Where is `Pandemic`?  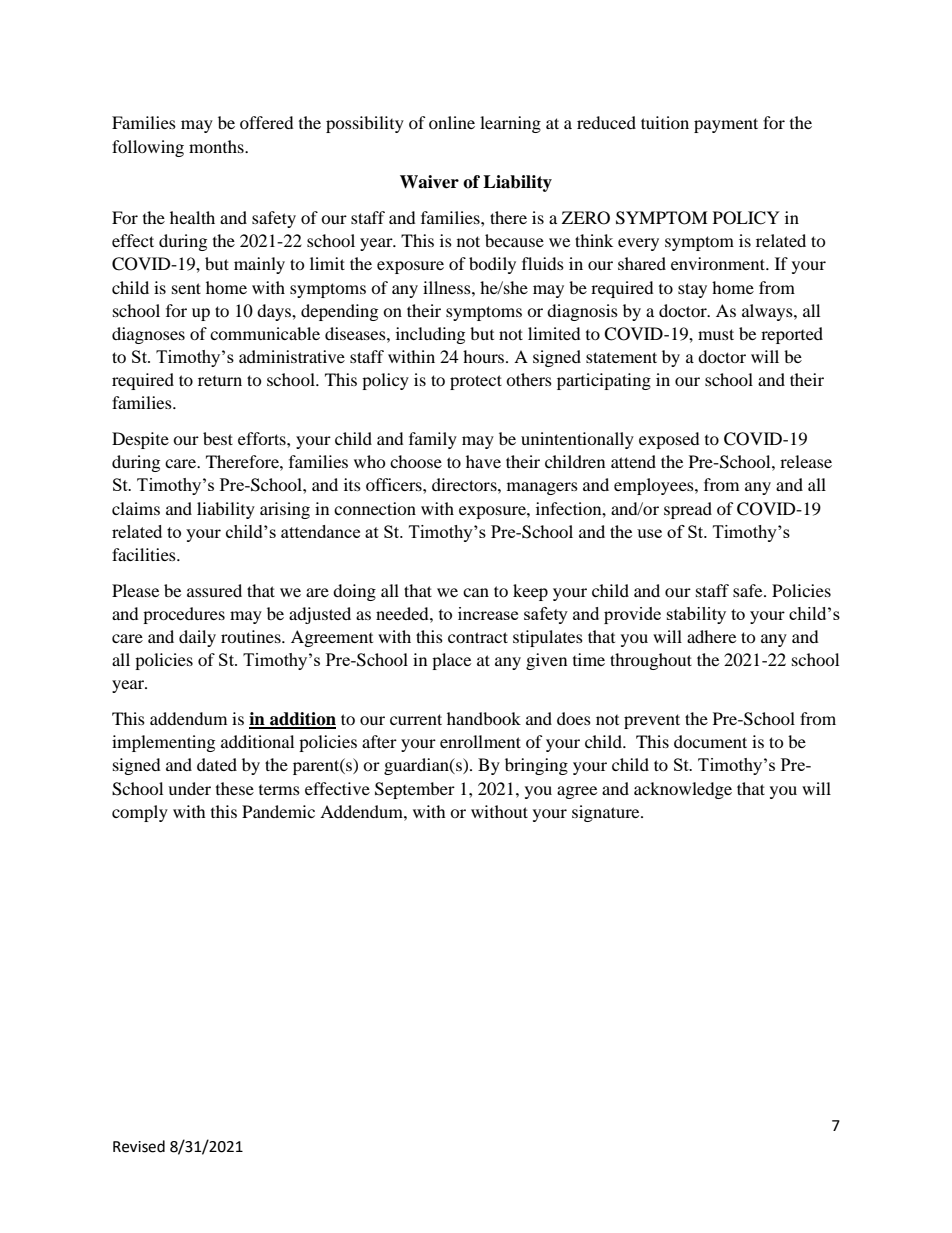 Pandemic is located at coordinates (278, 811).
